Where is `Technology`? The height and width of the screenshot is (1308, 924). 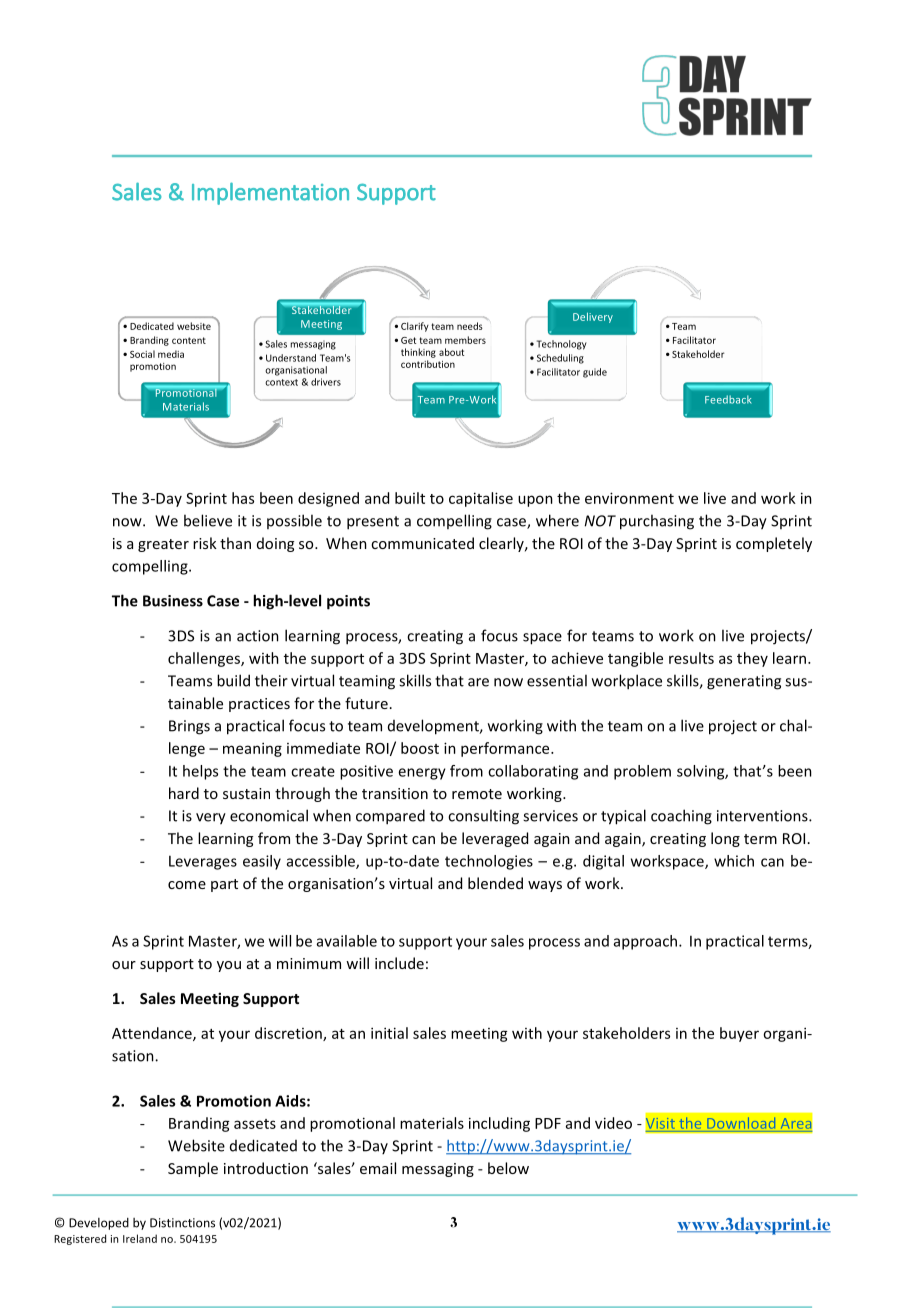
Technology is located at coordinates (562, 345).
